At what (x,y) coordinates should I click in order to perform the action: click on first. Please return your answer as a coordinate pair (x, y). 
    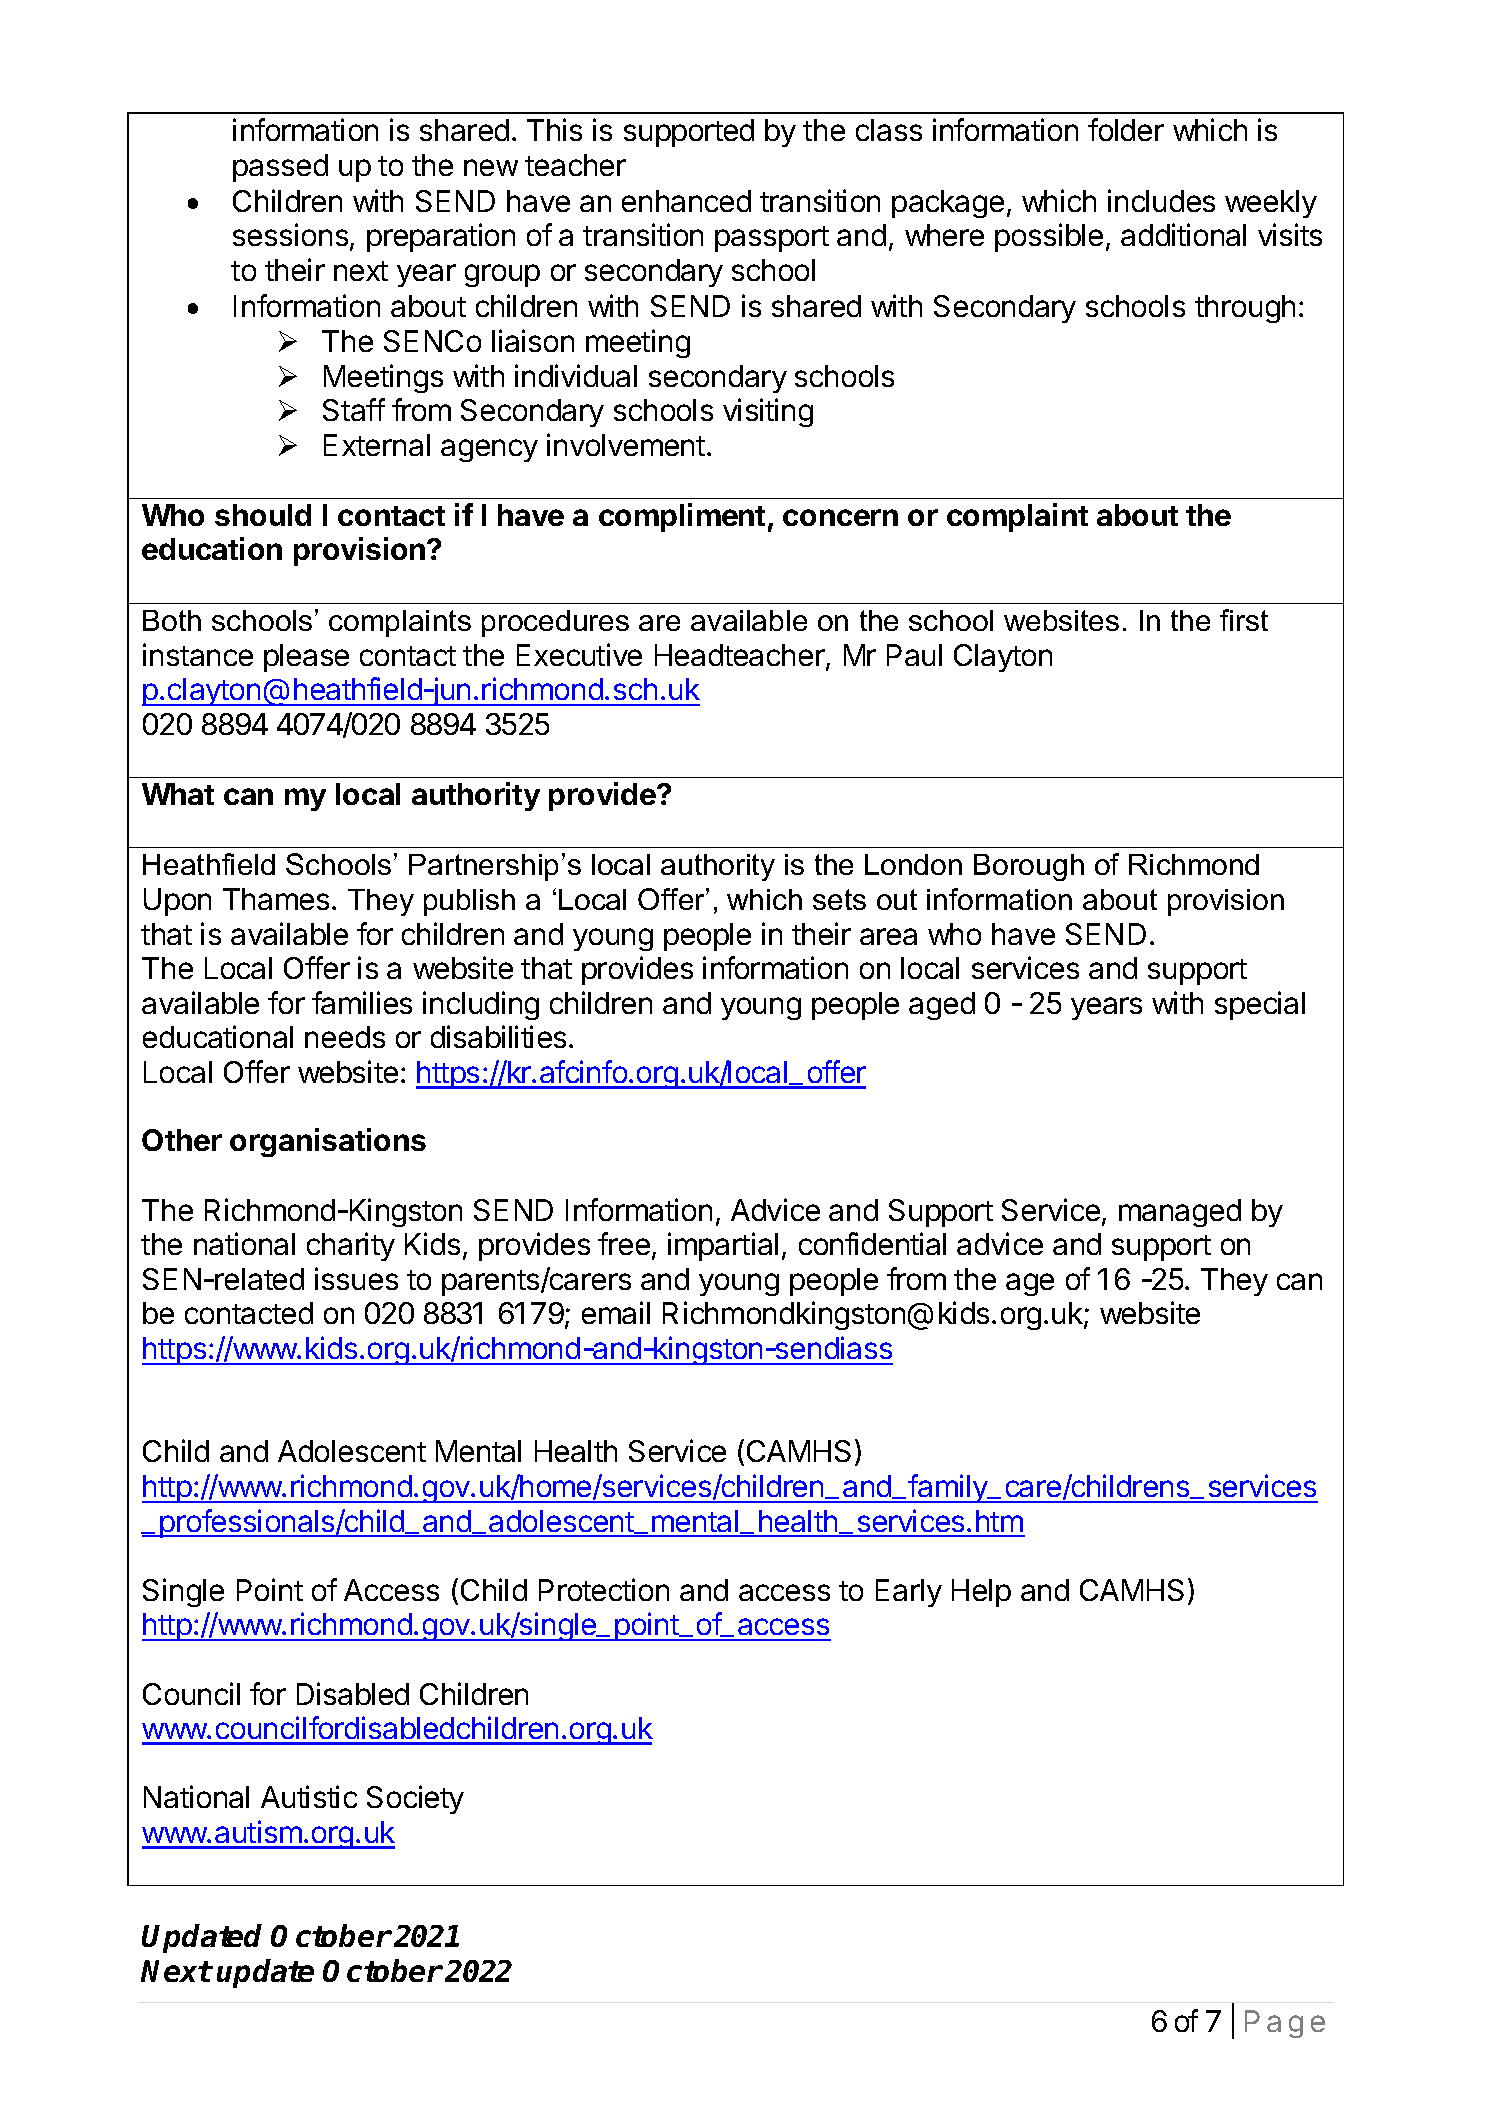
    Looking at the image, I should click on (1244, 620).
